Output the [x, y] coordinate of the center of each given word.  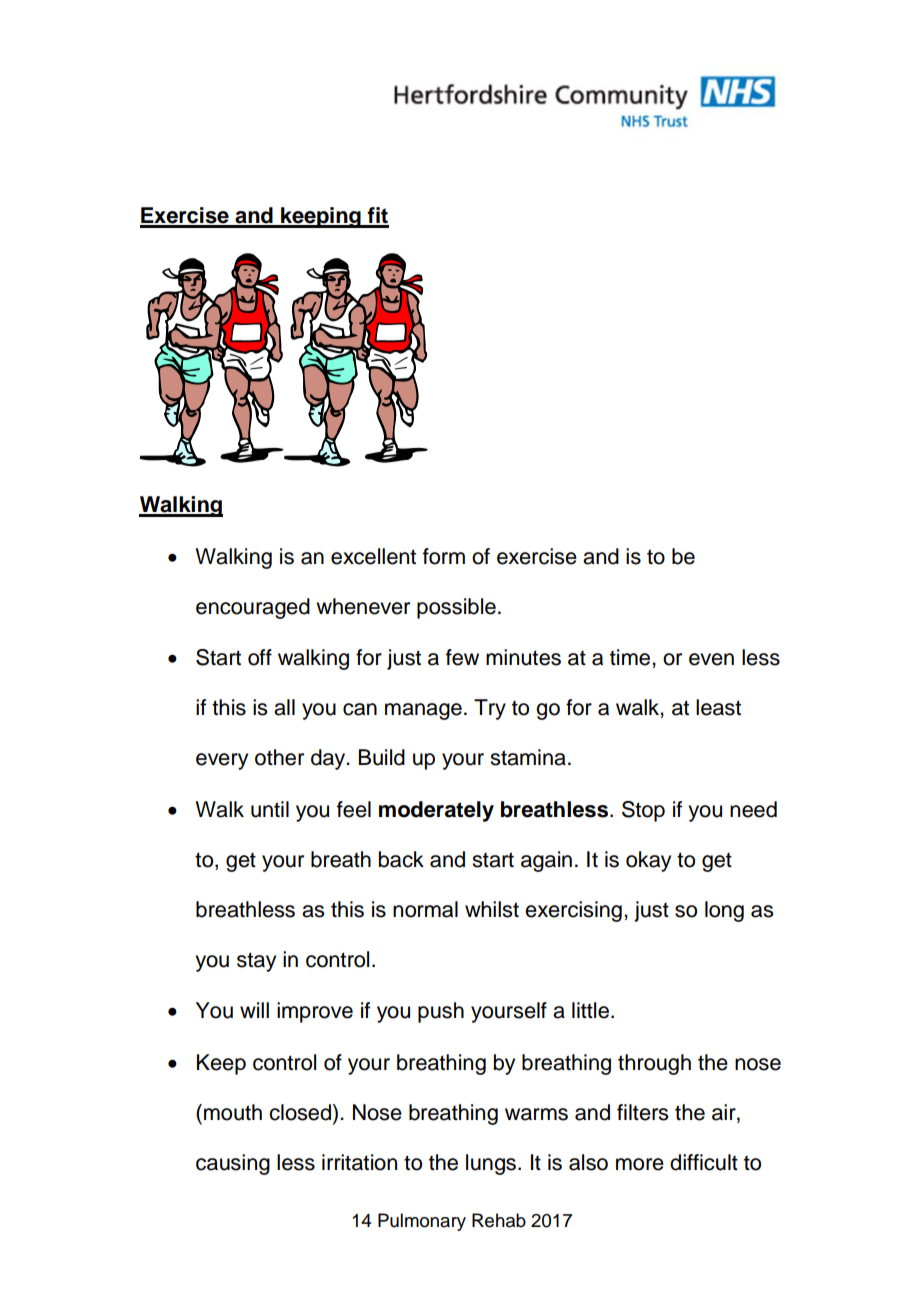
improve [315, 1012]
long [724, 911]
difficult [704, 1162]
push [441, 1012]
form [444, 556]
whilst [492, 909]
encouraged [253, 608]
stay [256, 962]
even [711, 659]
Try [490, 709]
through [654, 1064]
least [718, 707]
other [279, 757]
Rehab [499, 1220]
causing [233, 1164]
